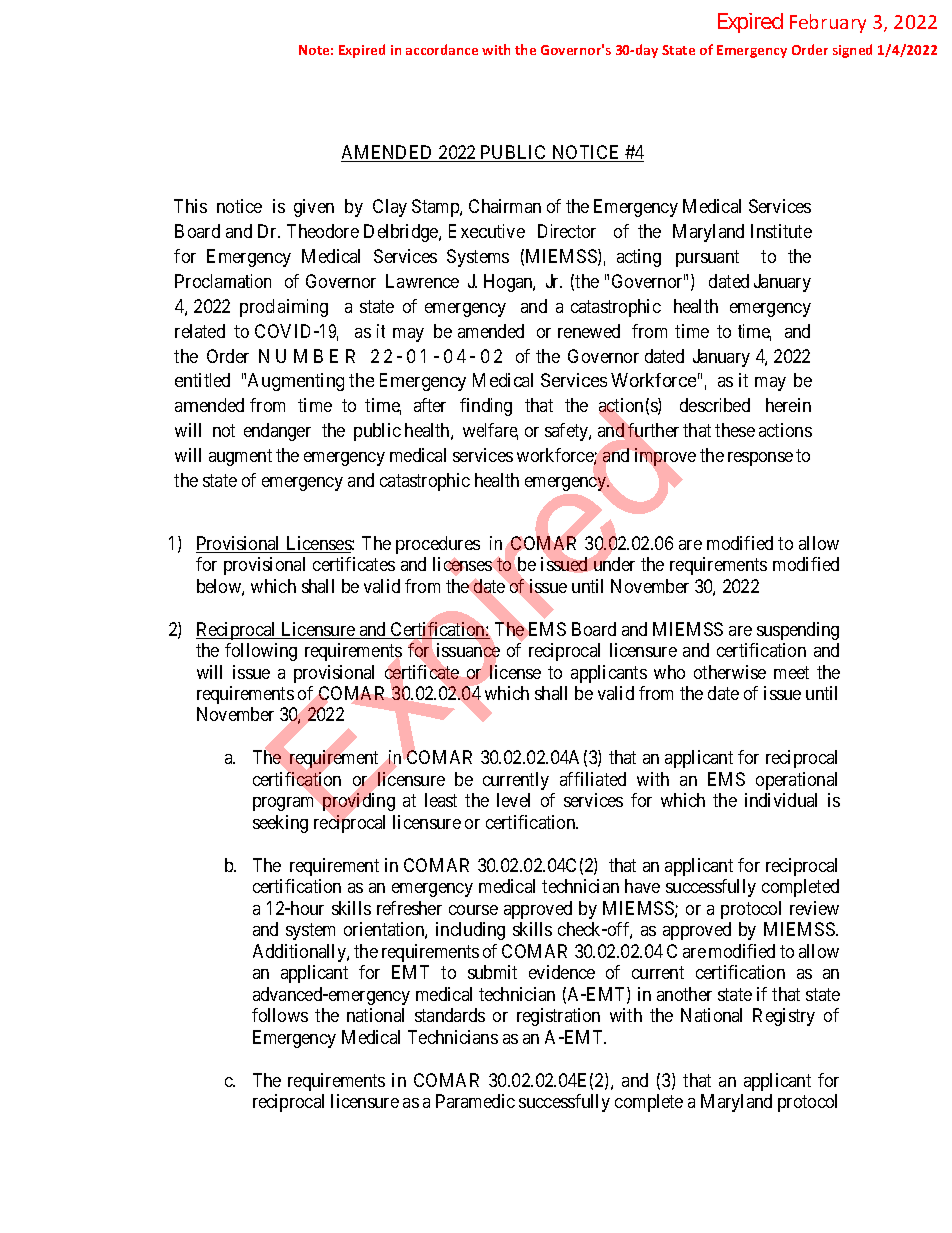  I want to click on February, so click(828, 23).
